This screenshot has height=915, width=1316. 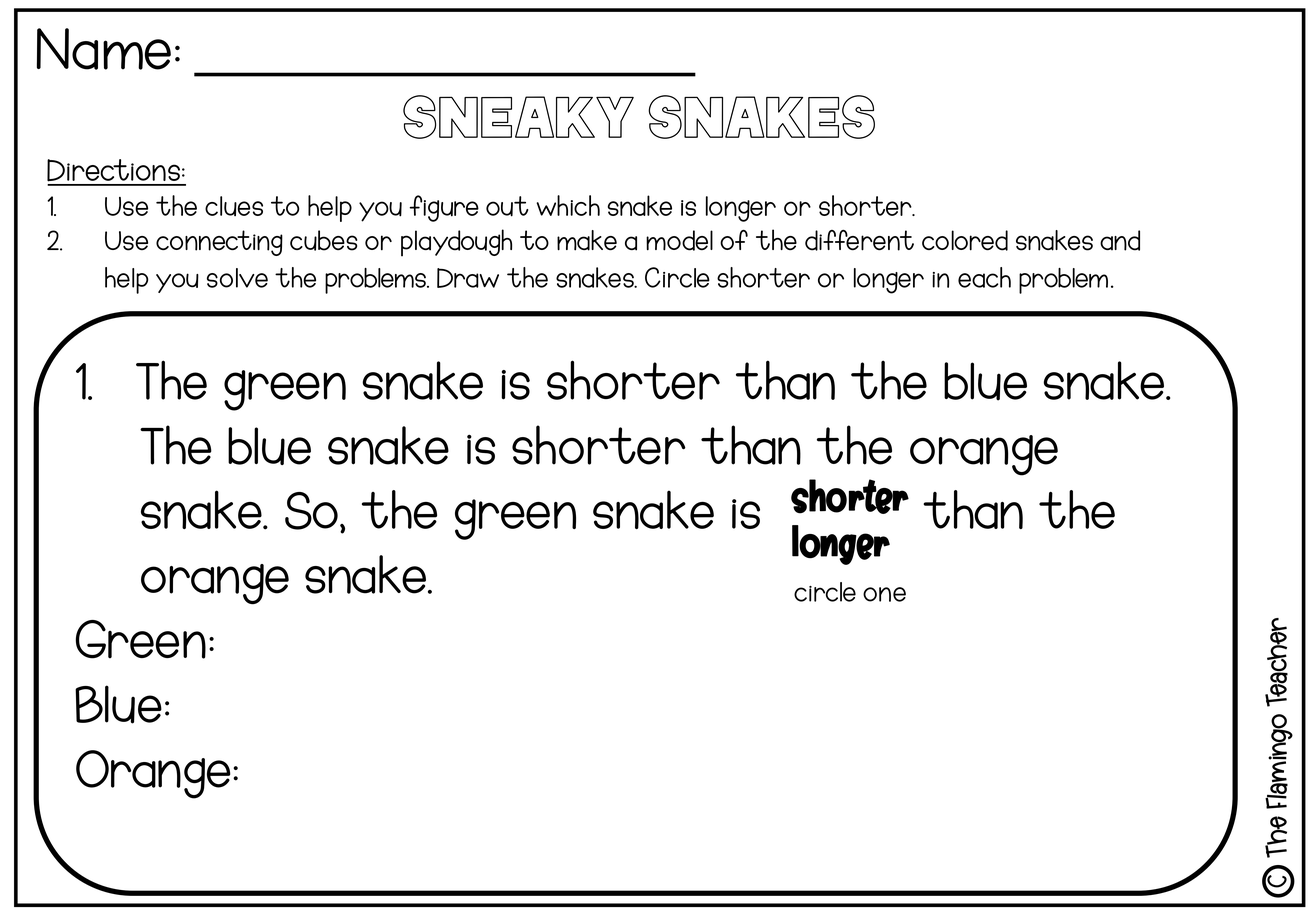 What do you see at coordinates (587, 240) in the screenshot?
I see `make` at bounding box center [587, 240].
